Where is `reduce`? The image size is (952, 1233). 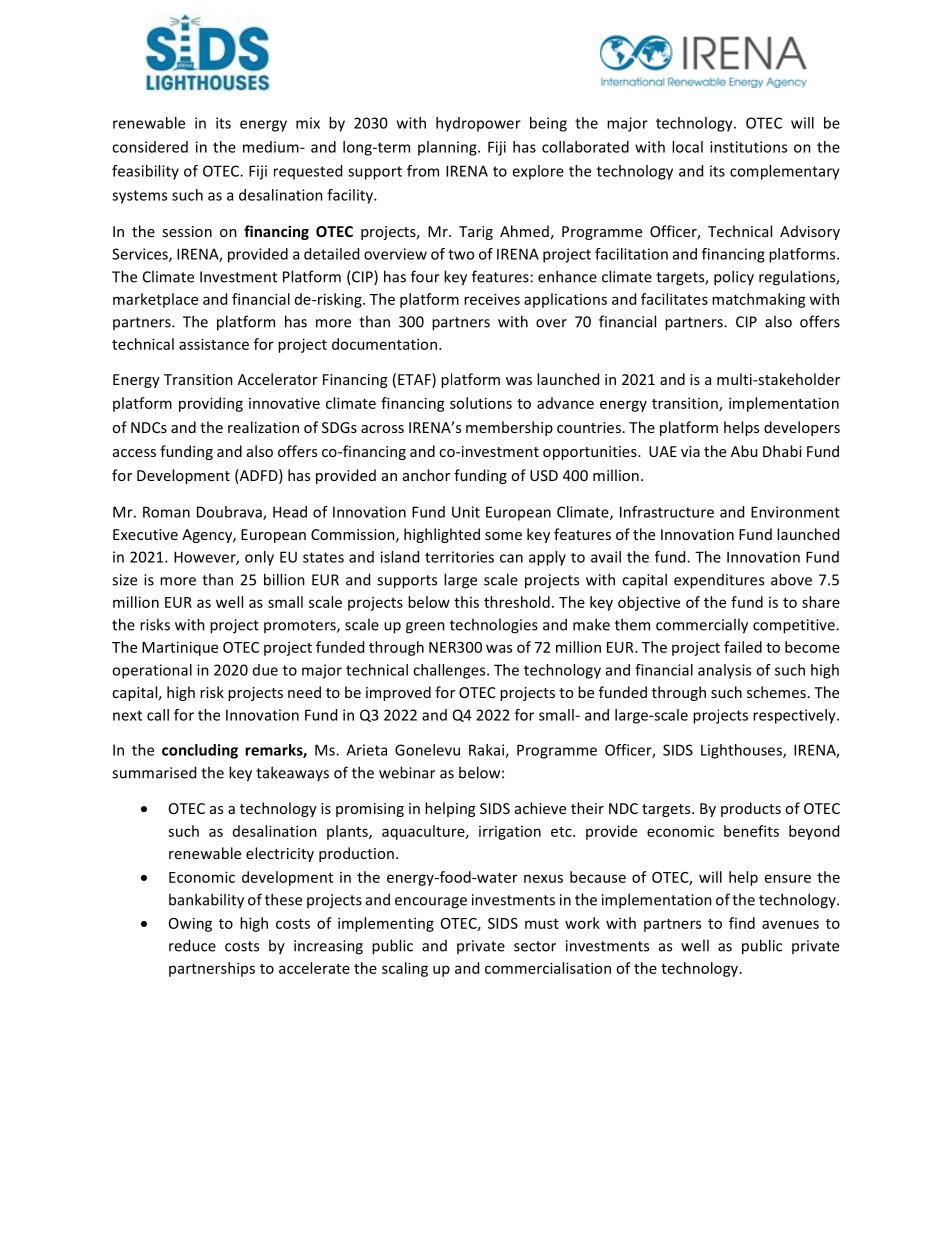
reduce is located at coordinates (192, 945).
